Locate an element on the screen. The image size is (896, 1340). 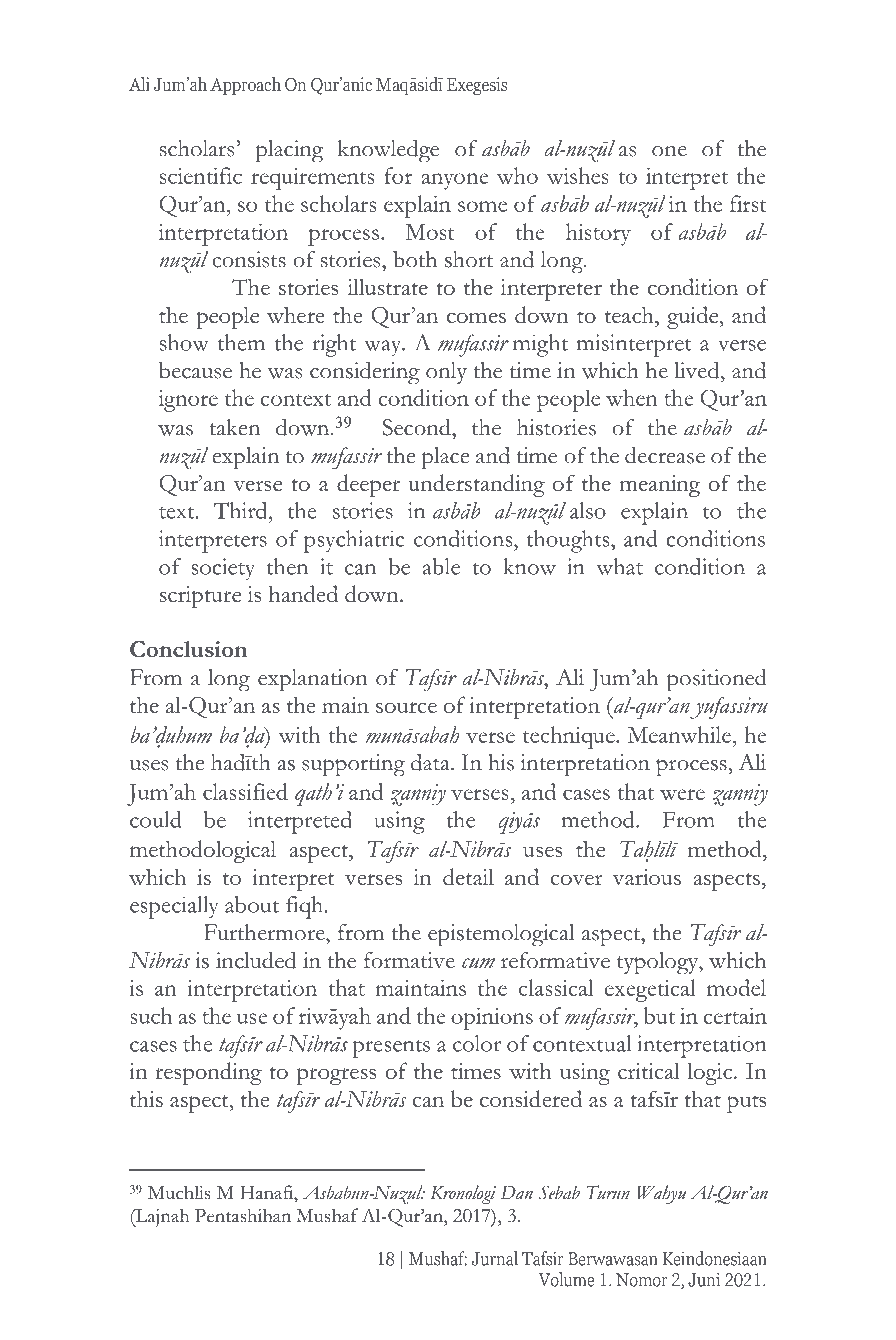
lived is located at coordinates (698, 370).
